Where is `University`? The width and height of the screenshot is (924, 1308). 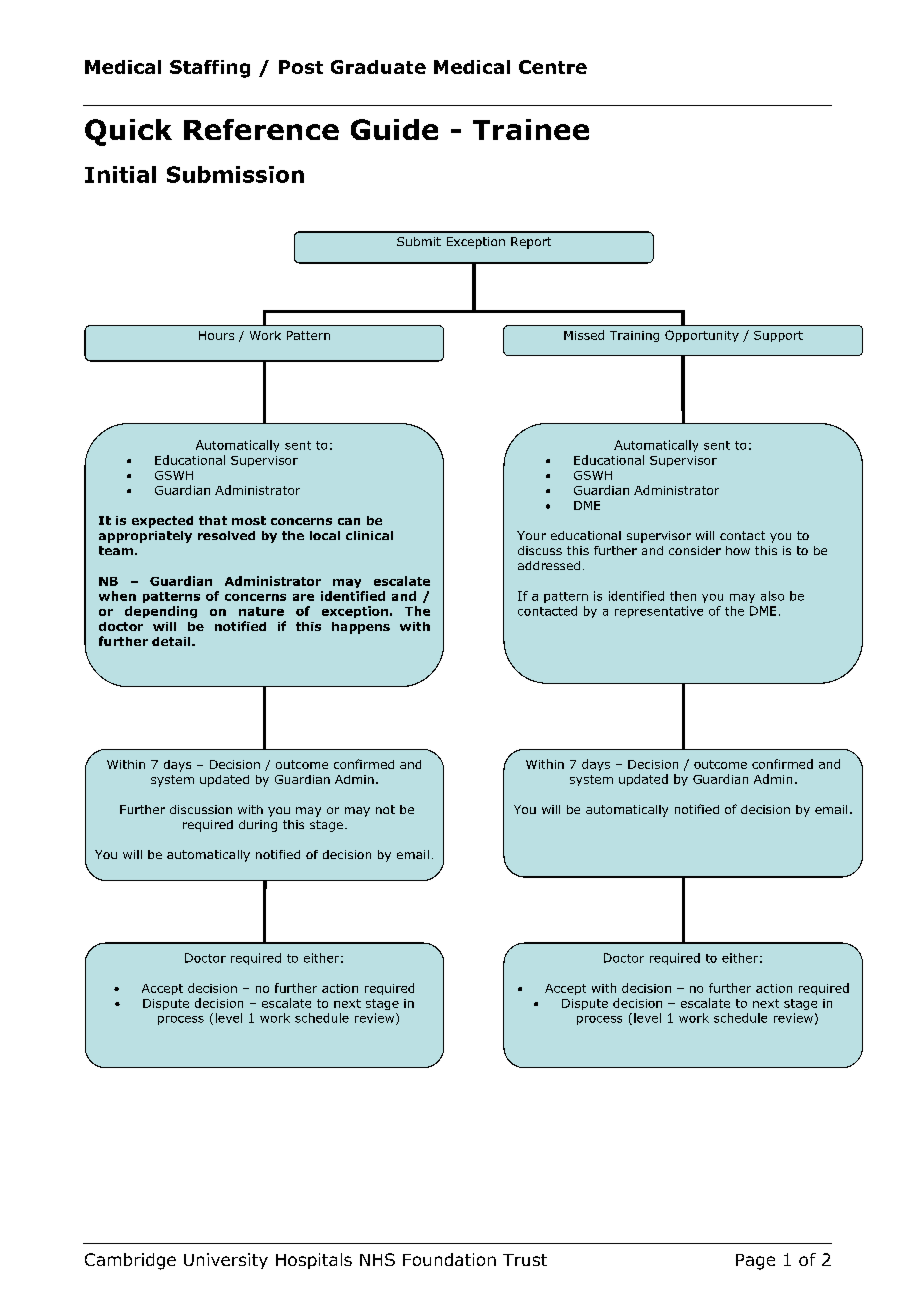
University is located at coordinates (226, 1261).
